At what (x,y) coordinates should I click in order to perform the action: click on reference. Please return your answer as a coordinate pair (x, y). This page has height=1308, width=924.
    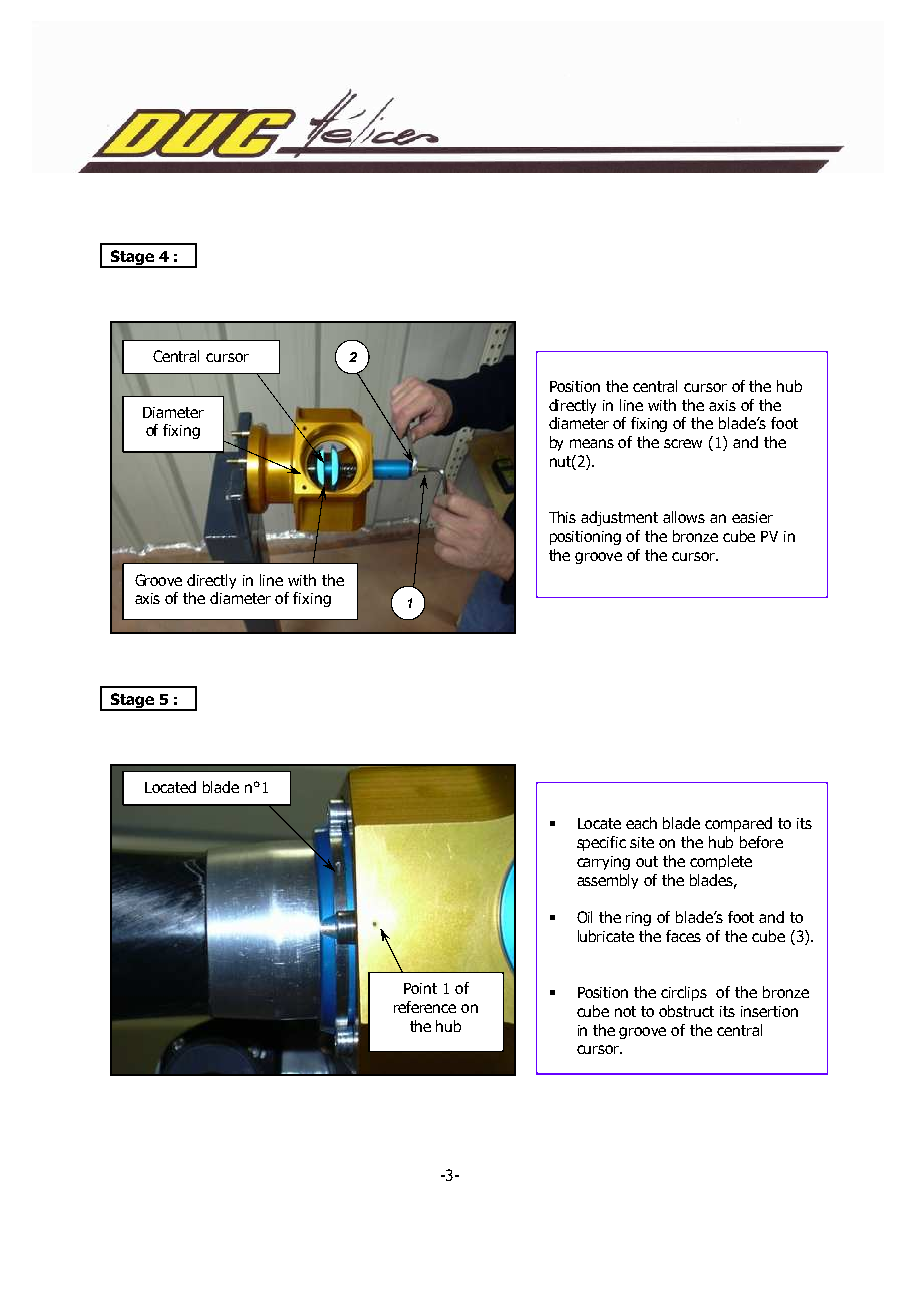
    Looking at the image, I should click on (425, 1007).
